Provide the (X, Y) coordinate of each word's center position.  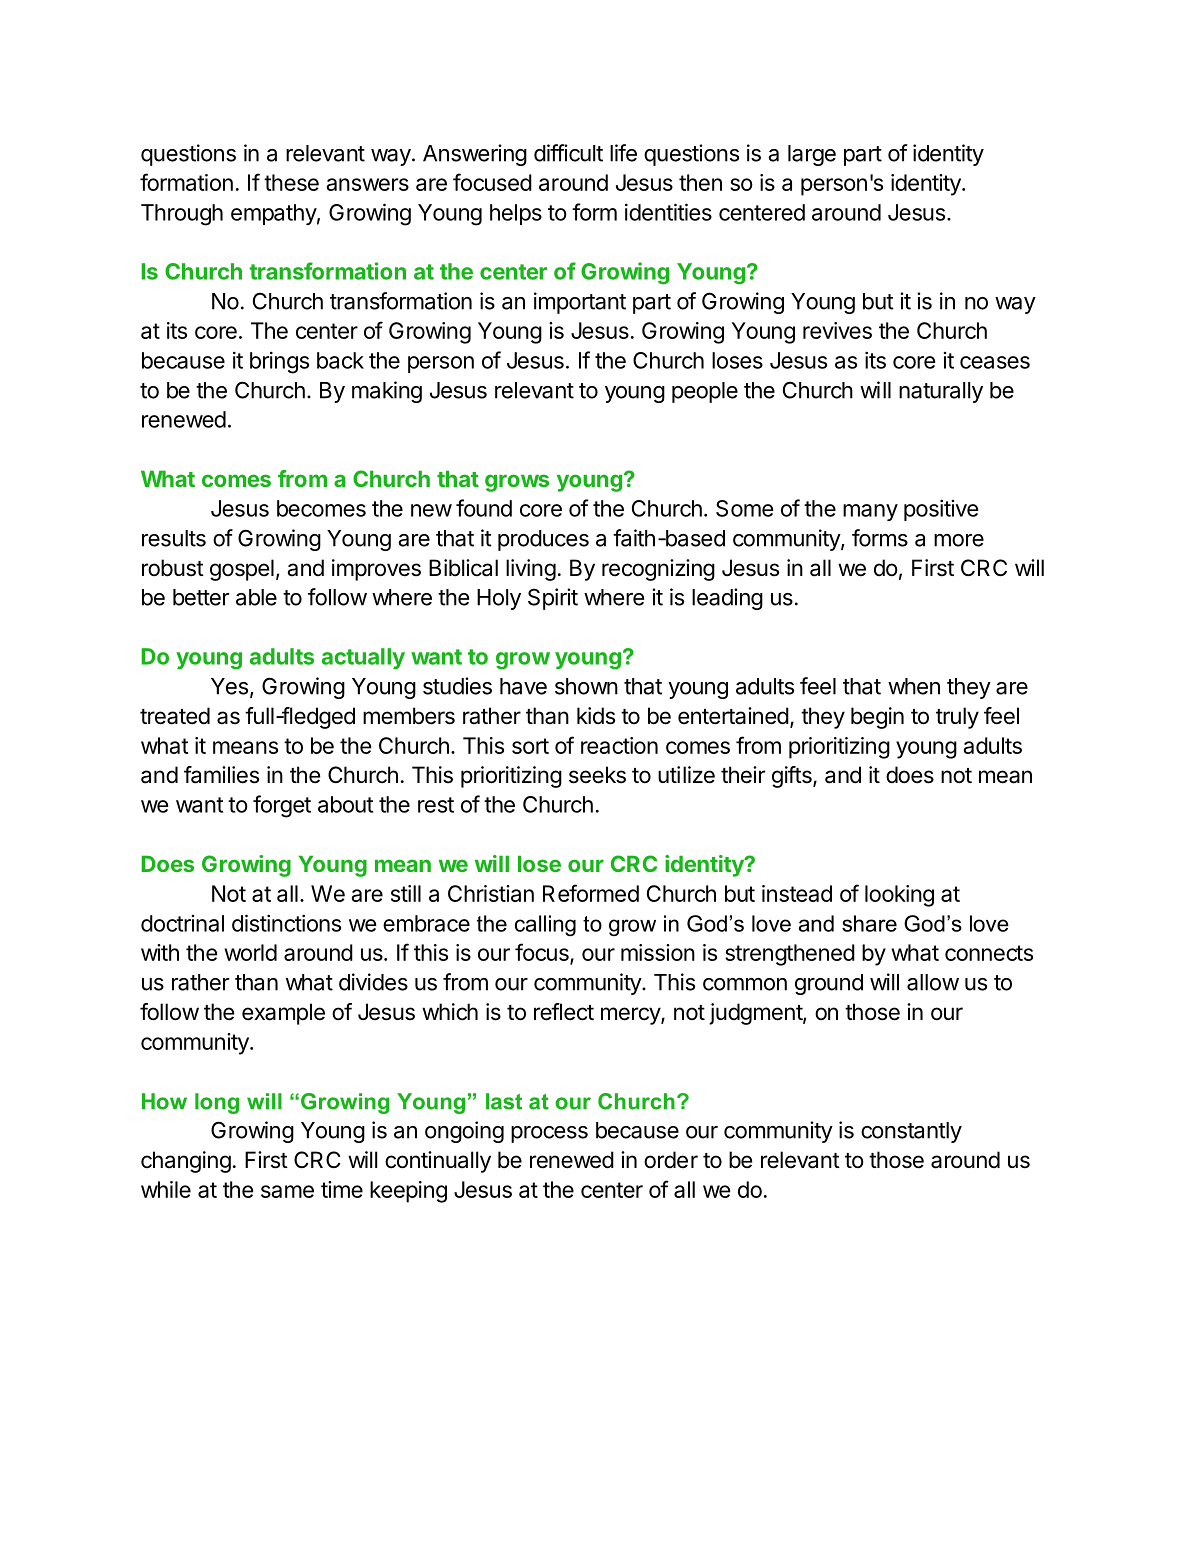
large (812, 155)
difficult (568, 153)
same (287, 1191)
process (549, 1134)
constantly (911, 1132)
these (291, 182)
